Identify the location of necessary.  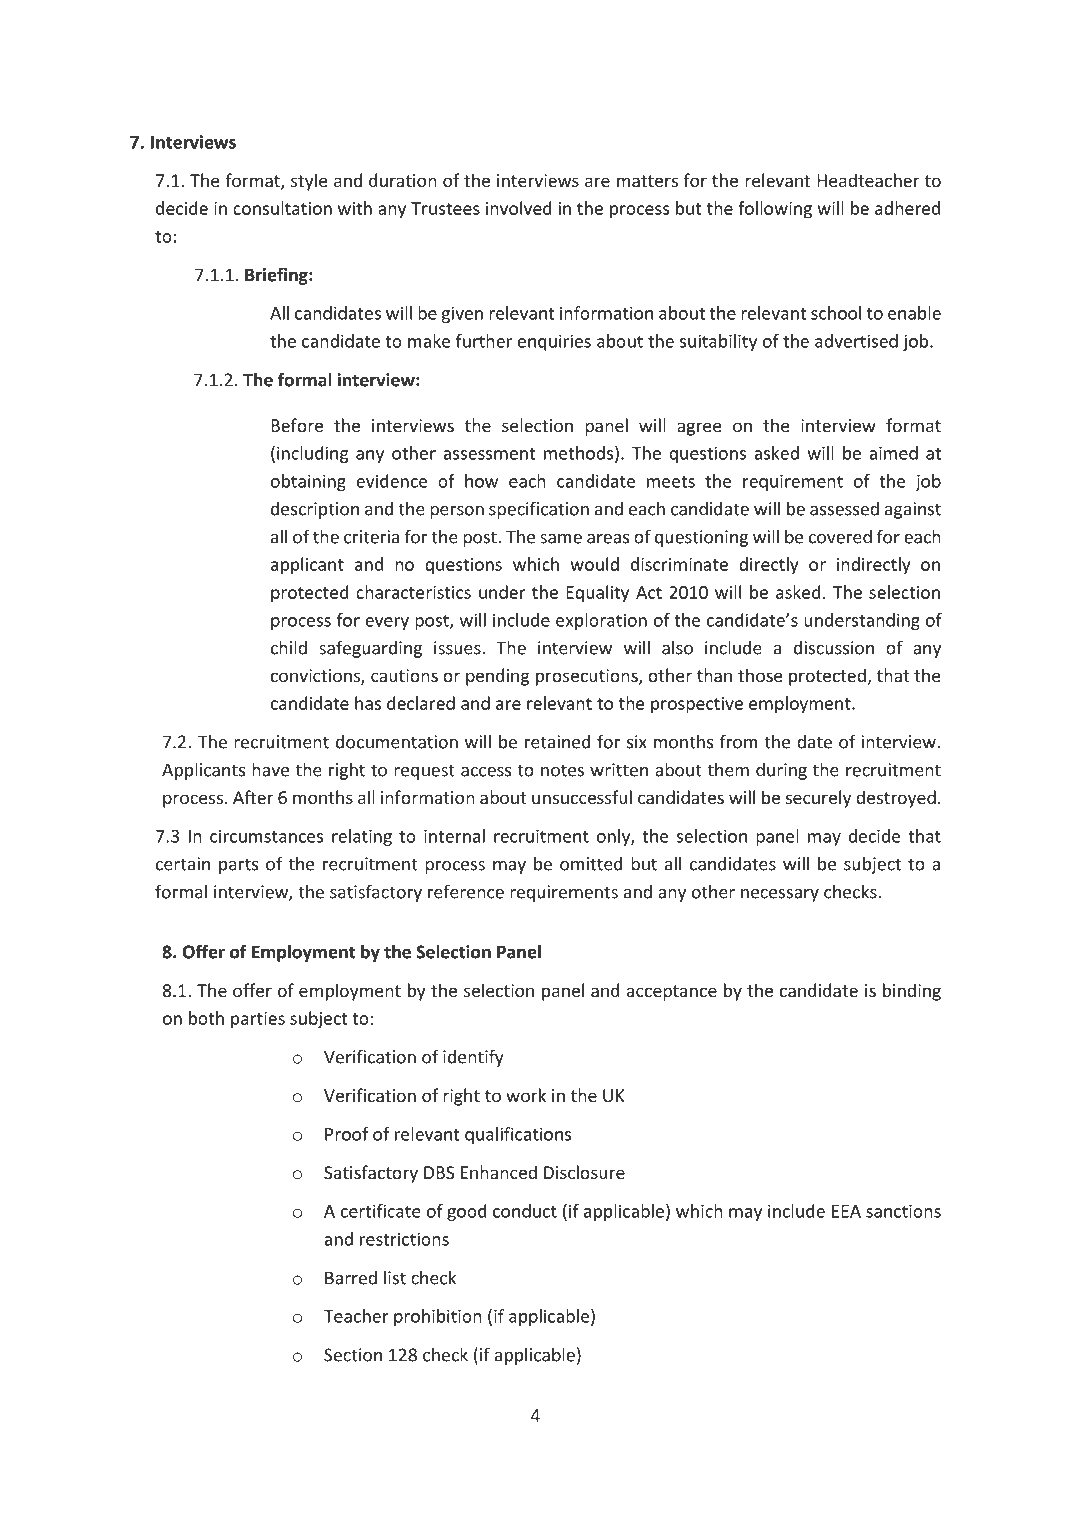
(780, 895).
